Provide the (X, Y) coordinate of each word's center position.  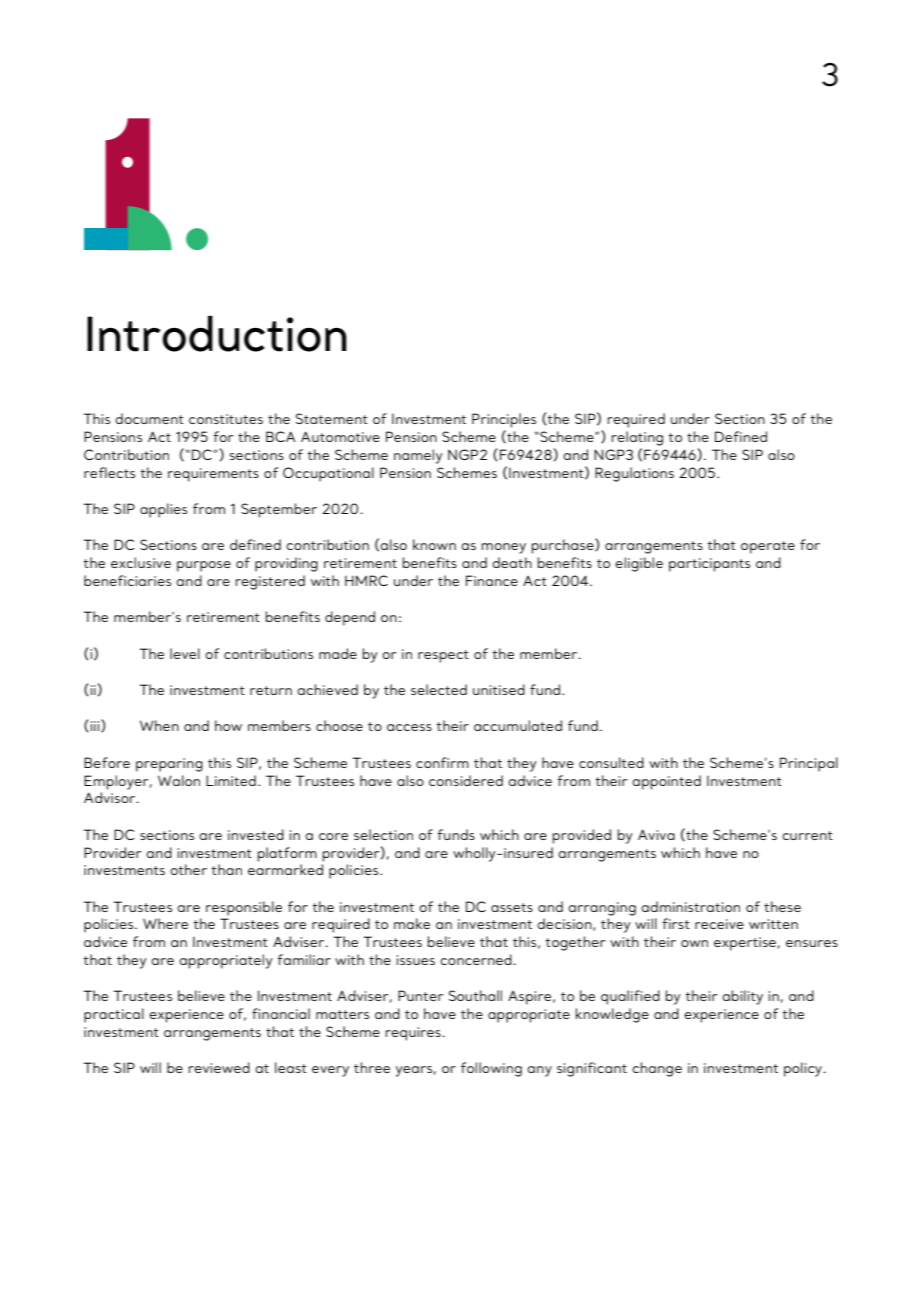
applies (163, 510)
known (434, 544)
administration (690, 906)
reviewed (219, 1067)
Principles (504, 420)
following (491, 1069)
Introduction (217, 333)
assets (512, 907)
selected (439, 689)
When (159, 725)
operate (768, 547)
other (188, 869)
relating (637, 438)
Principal (809, 764)
